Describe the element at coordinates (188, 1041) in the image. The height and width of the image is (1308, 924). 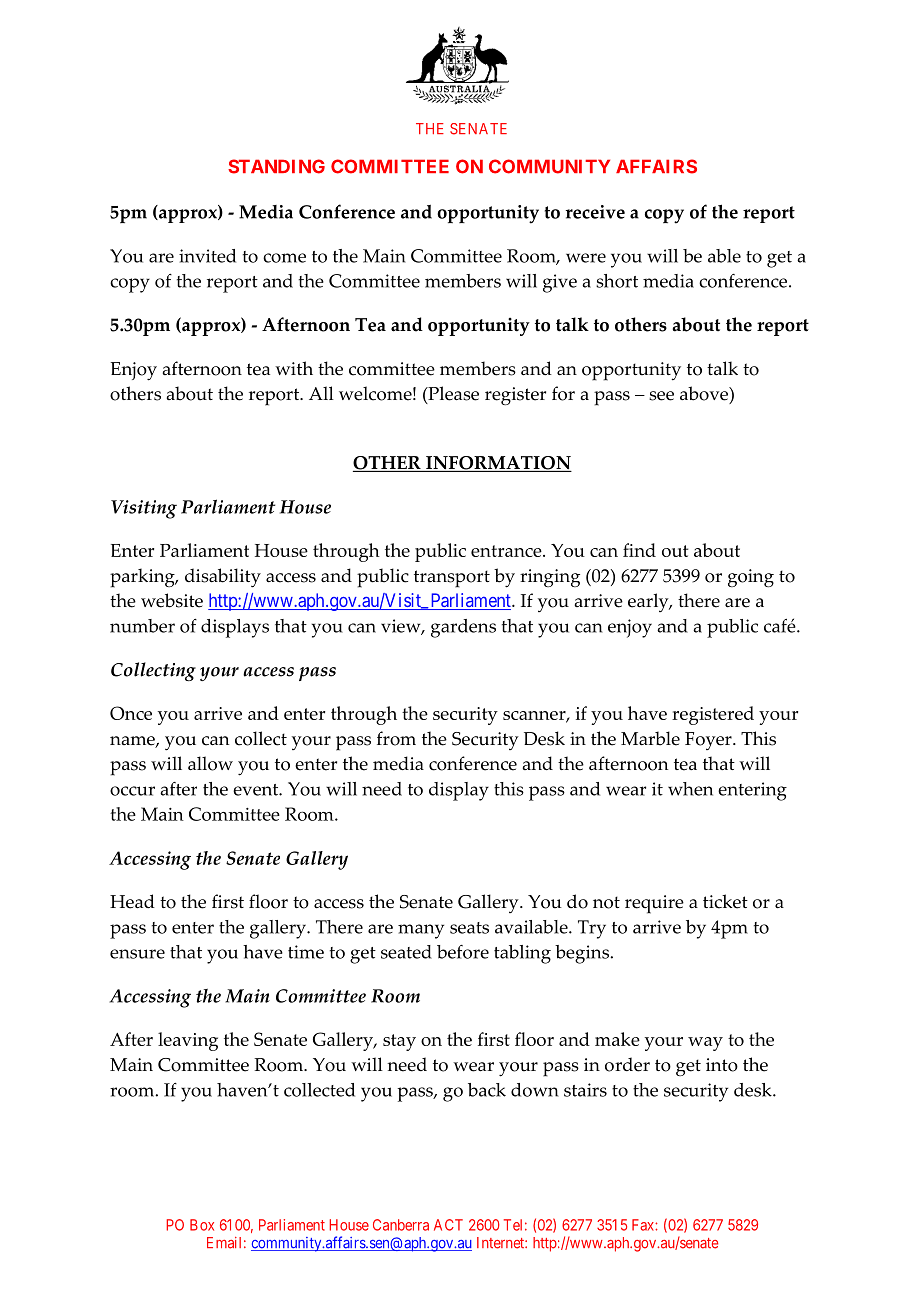
I see `leaving` at that location.
